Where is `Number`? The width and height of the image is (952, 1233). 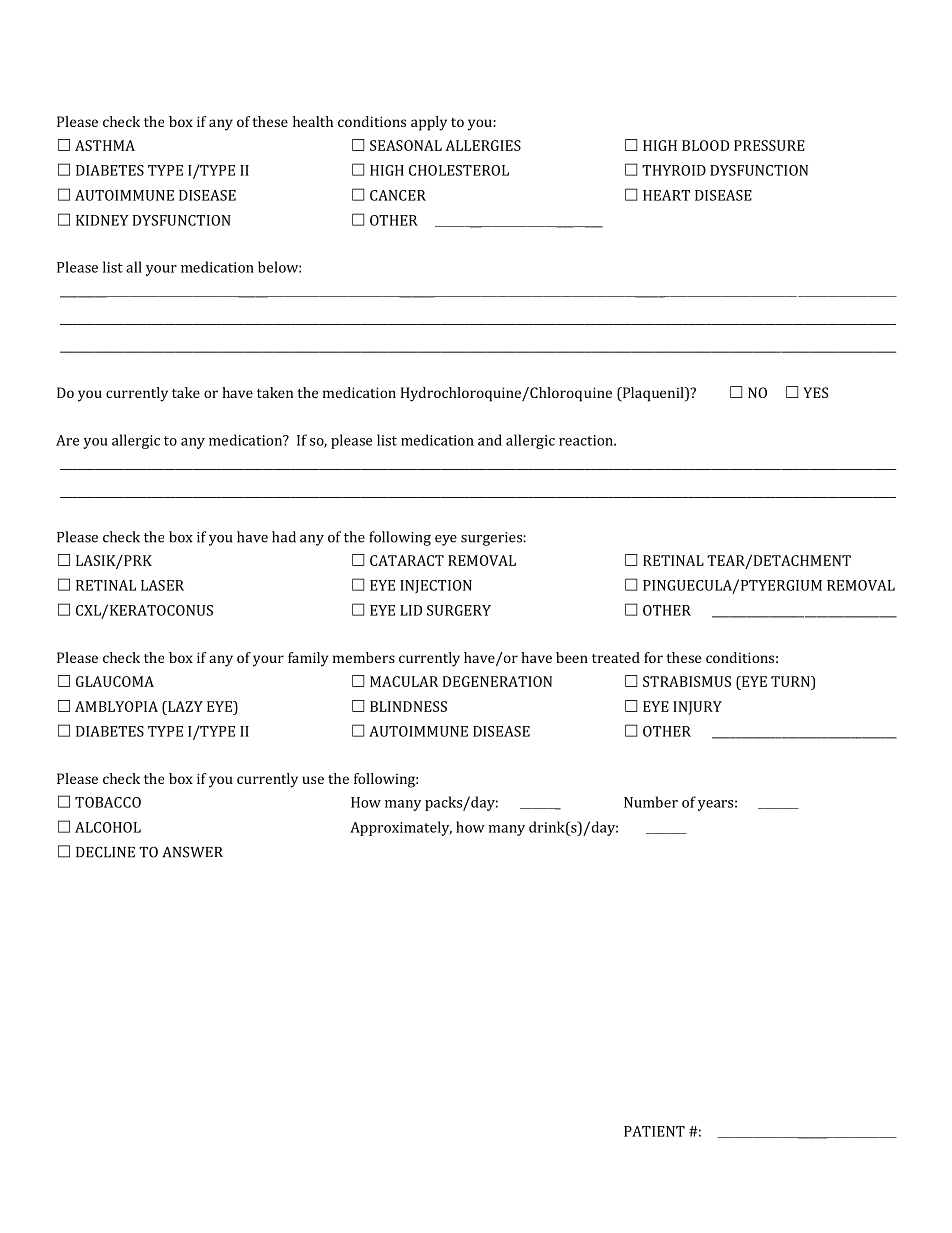 Number is located at coordinates (651, 802).
